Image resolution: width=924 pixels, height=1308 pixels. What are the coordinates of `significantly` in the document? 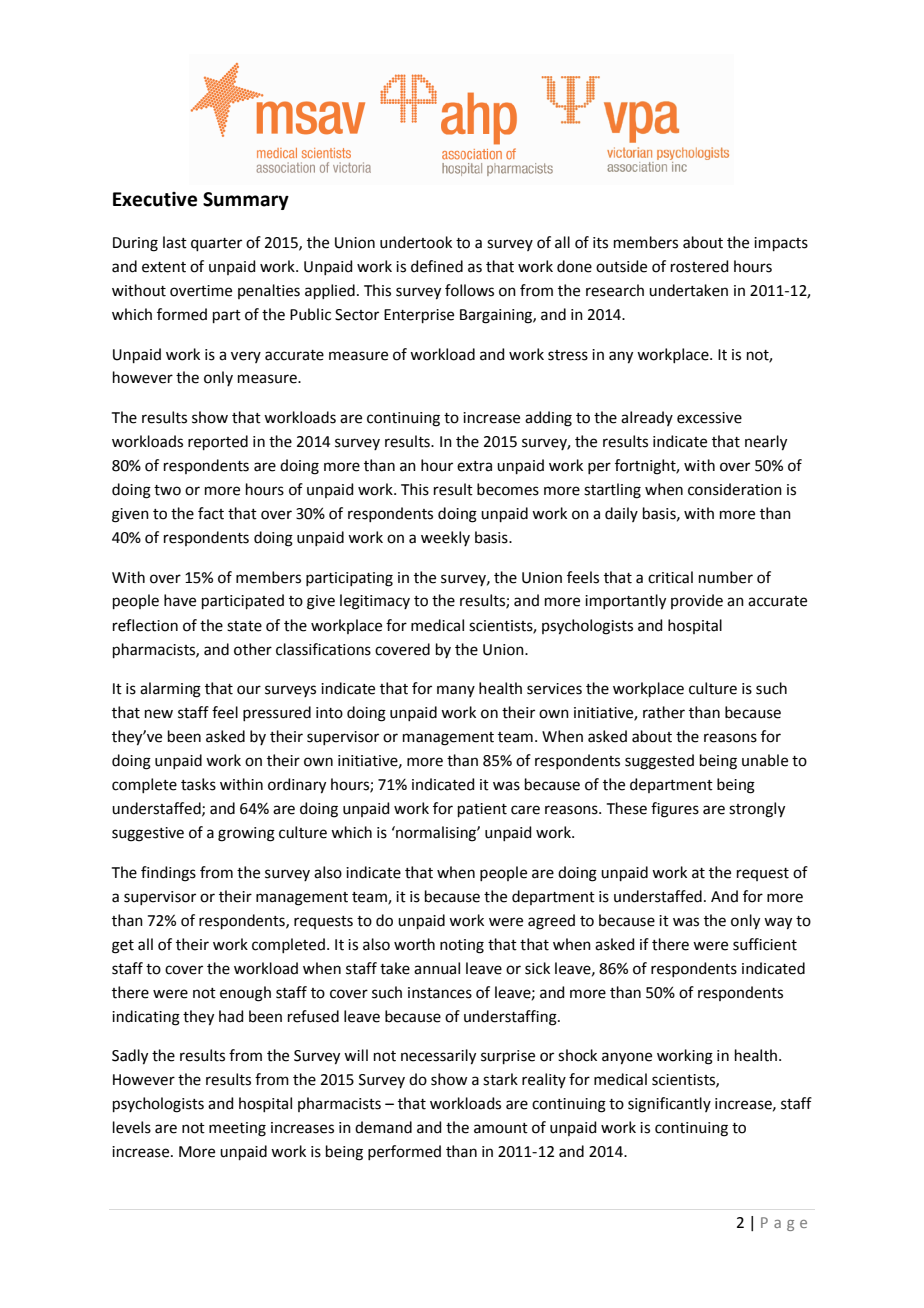 It's located at (669, 1105).
